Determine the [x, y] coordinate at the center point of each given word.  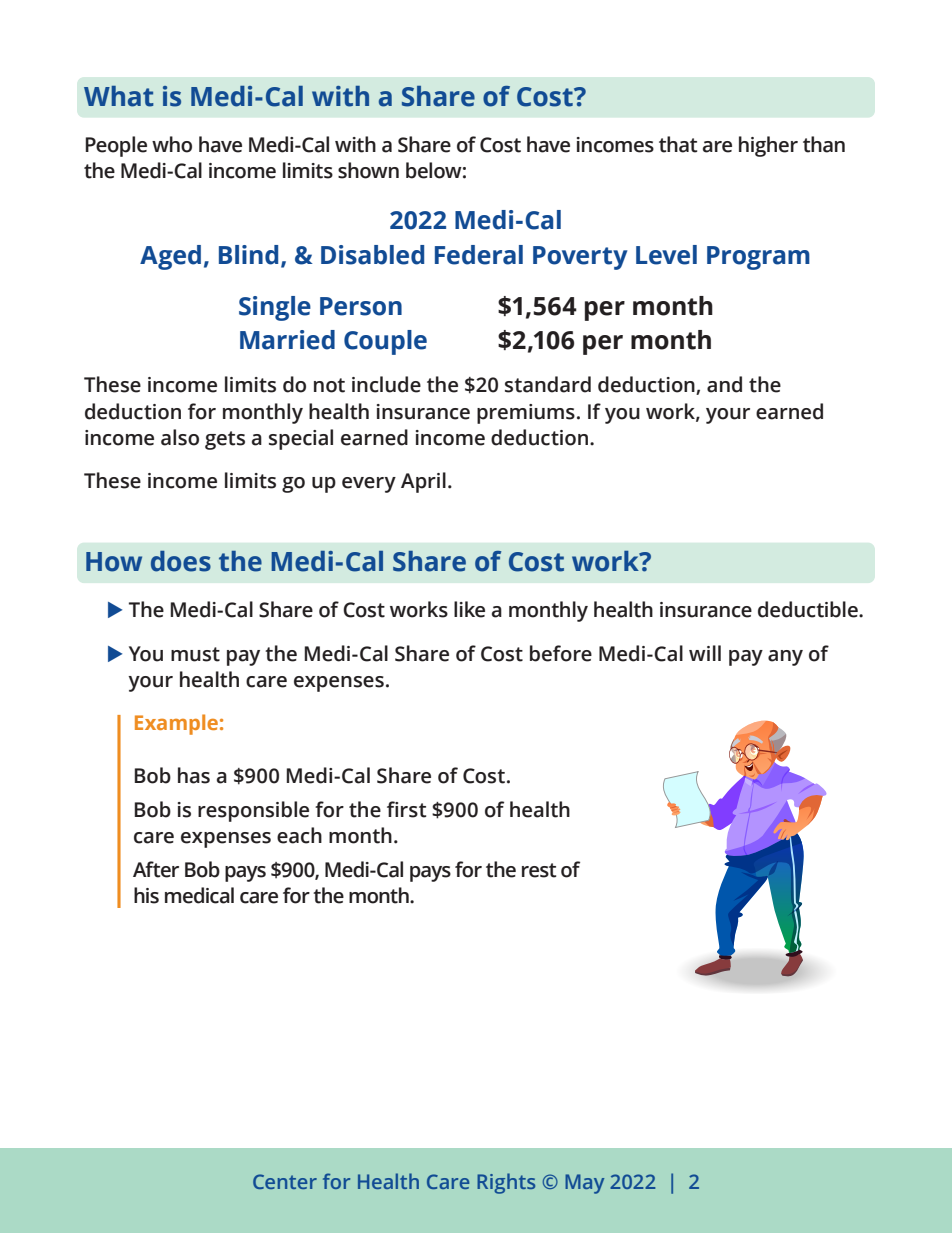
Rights [506, 1183]
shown [368, 170]
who [172, 144]
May [584, 1184]
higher [768, 146]
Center [285, 1181]
